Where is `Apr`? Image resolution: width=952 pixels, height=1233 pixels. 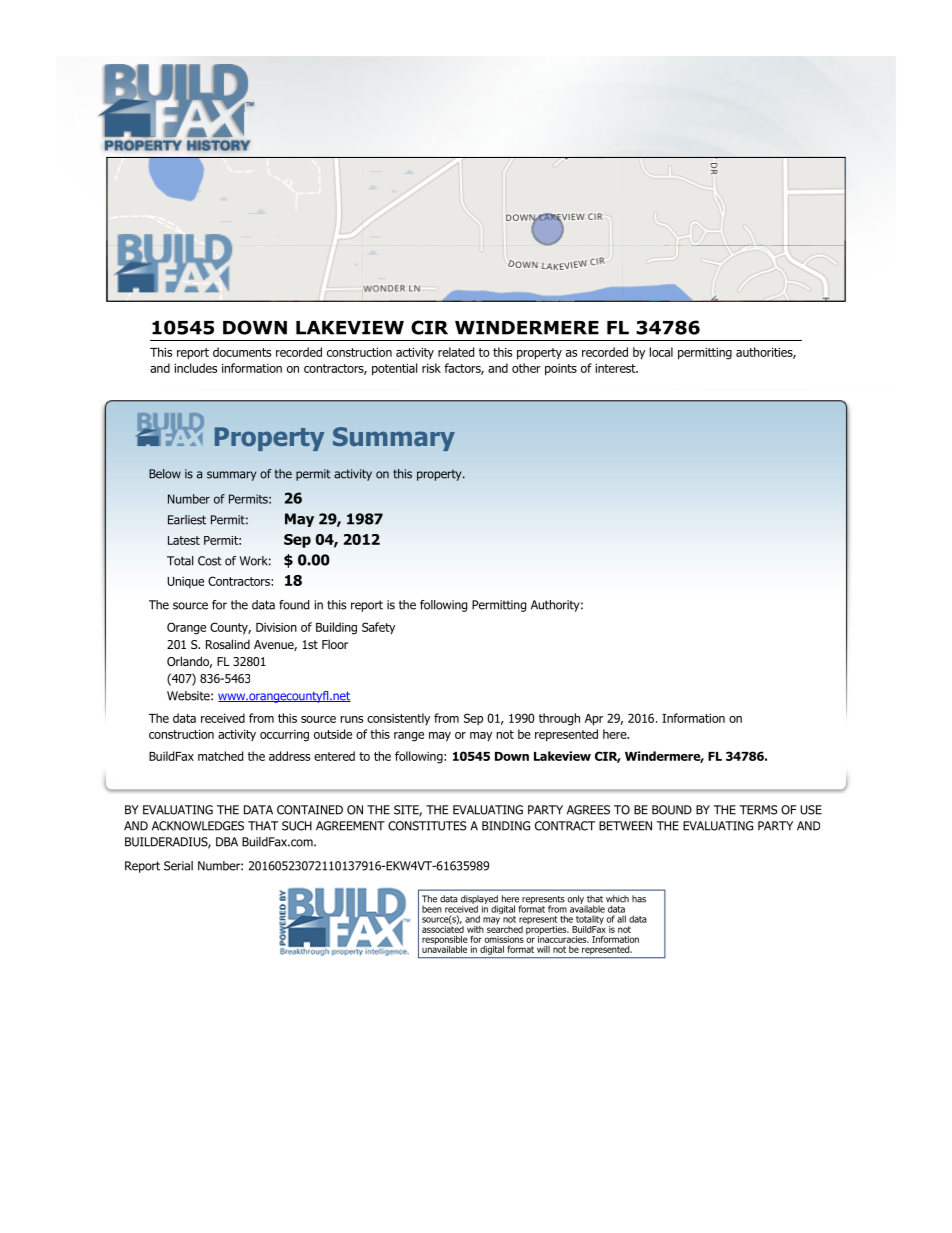
Apr is located at coordinates (594, 720).
